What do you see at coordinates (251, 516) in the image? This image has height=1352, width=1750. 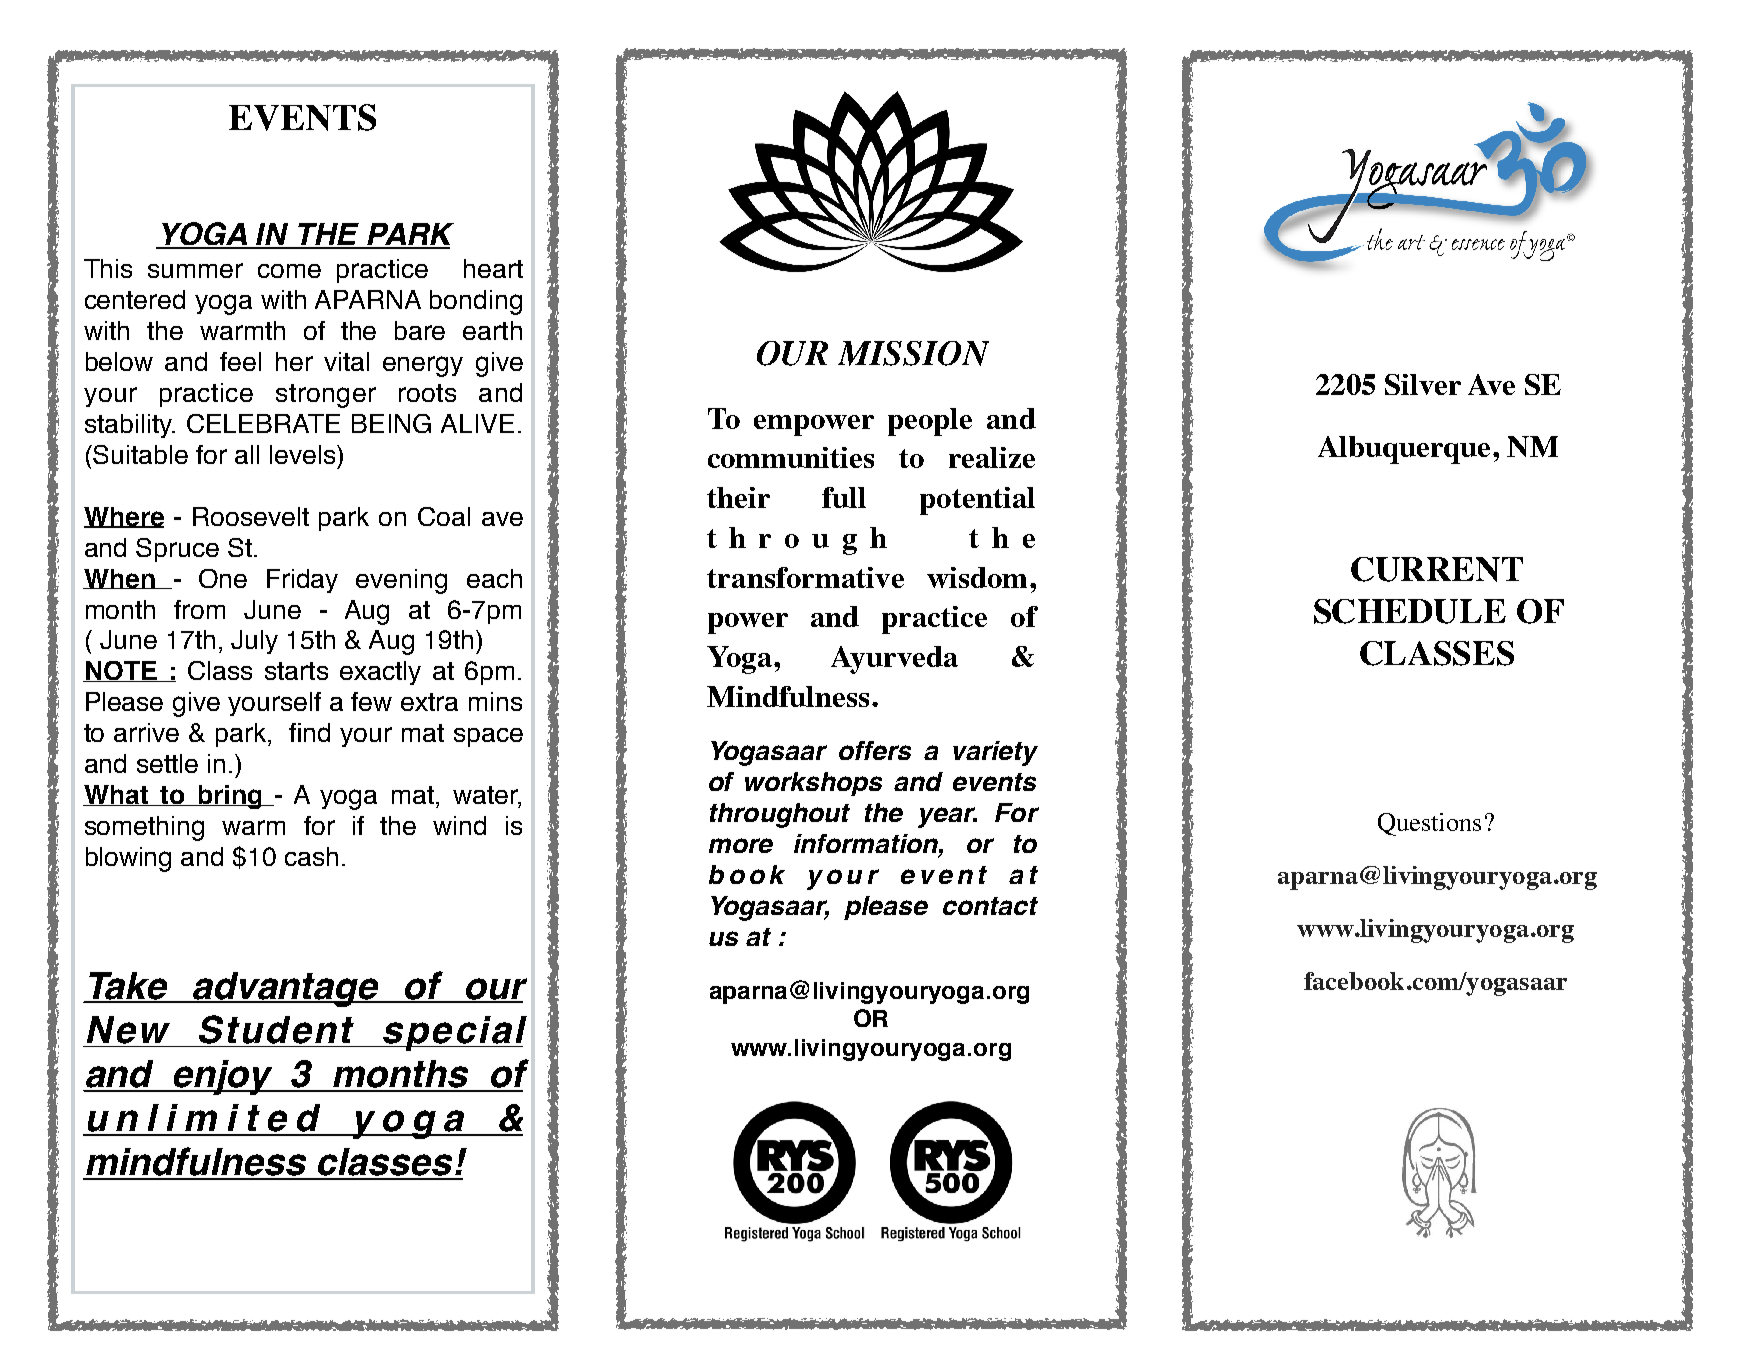 I see `Roosevelt` at bounding box center [251, 516].
